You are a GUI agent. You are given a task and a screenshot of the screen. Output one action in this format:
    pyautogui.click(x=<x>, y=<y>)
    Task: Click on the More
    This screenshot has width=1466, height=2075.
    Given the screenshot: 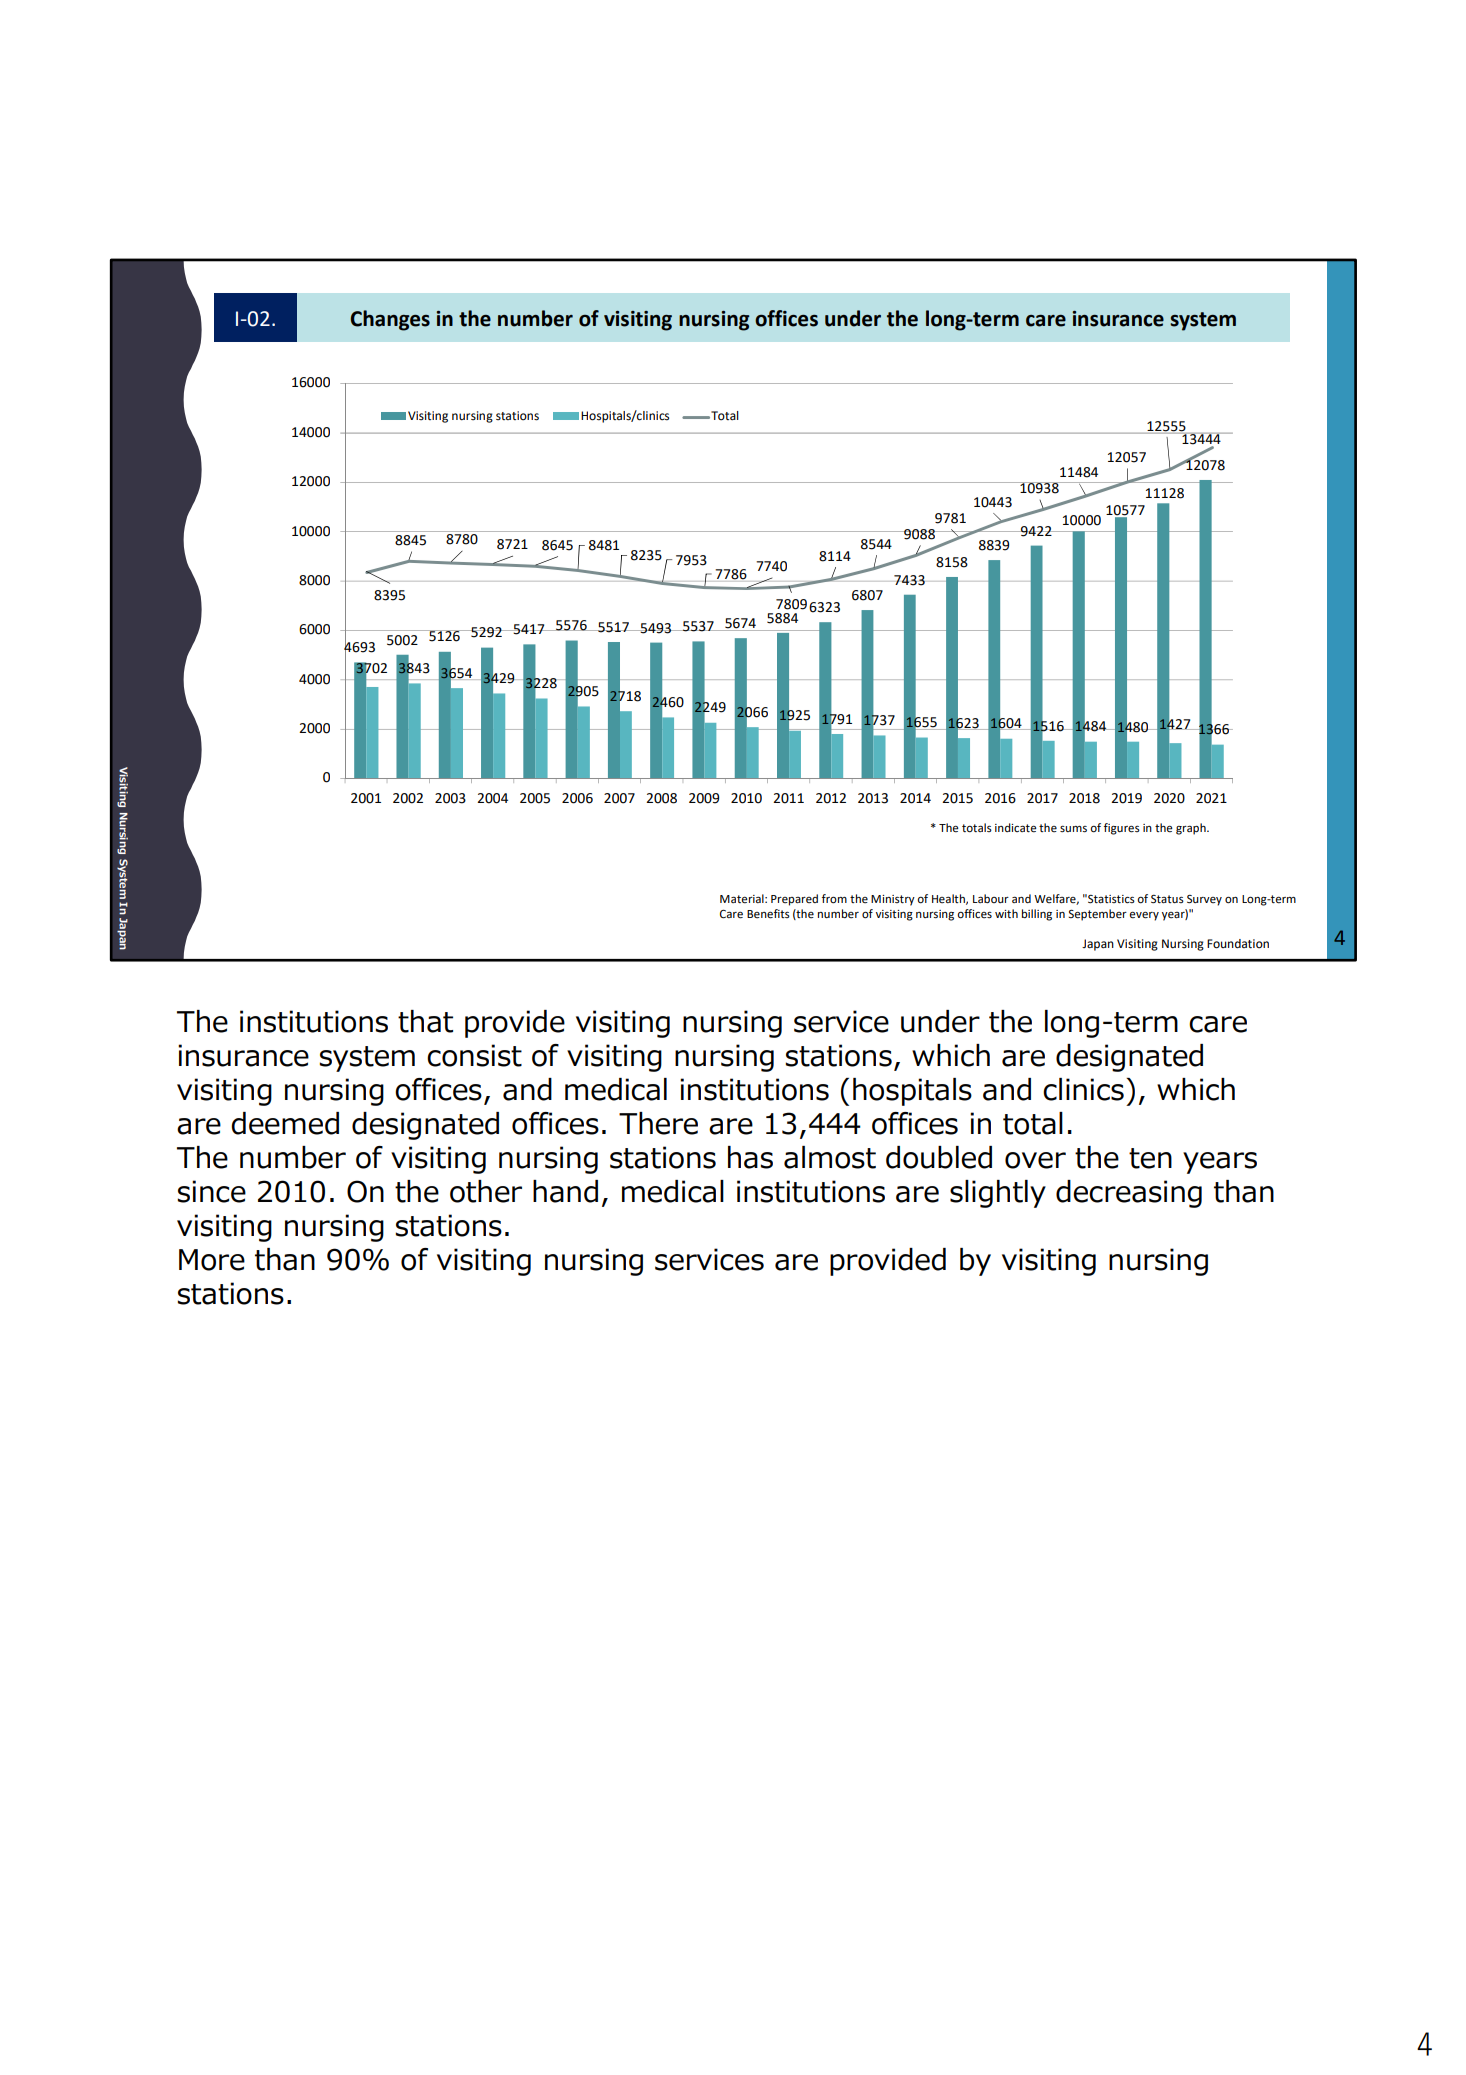 What is the action you would take?
    pyautogui.click(x=212, y=1260)
